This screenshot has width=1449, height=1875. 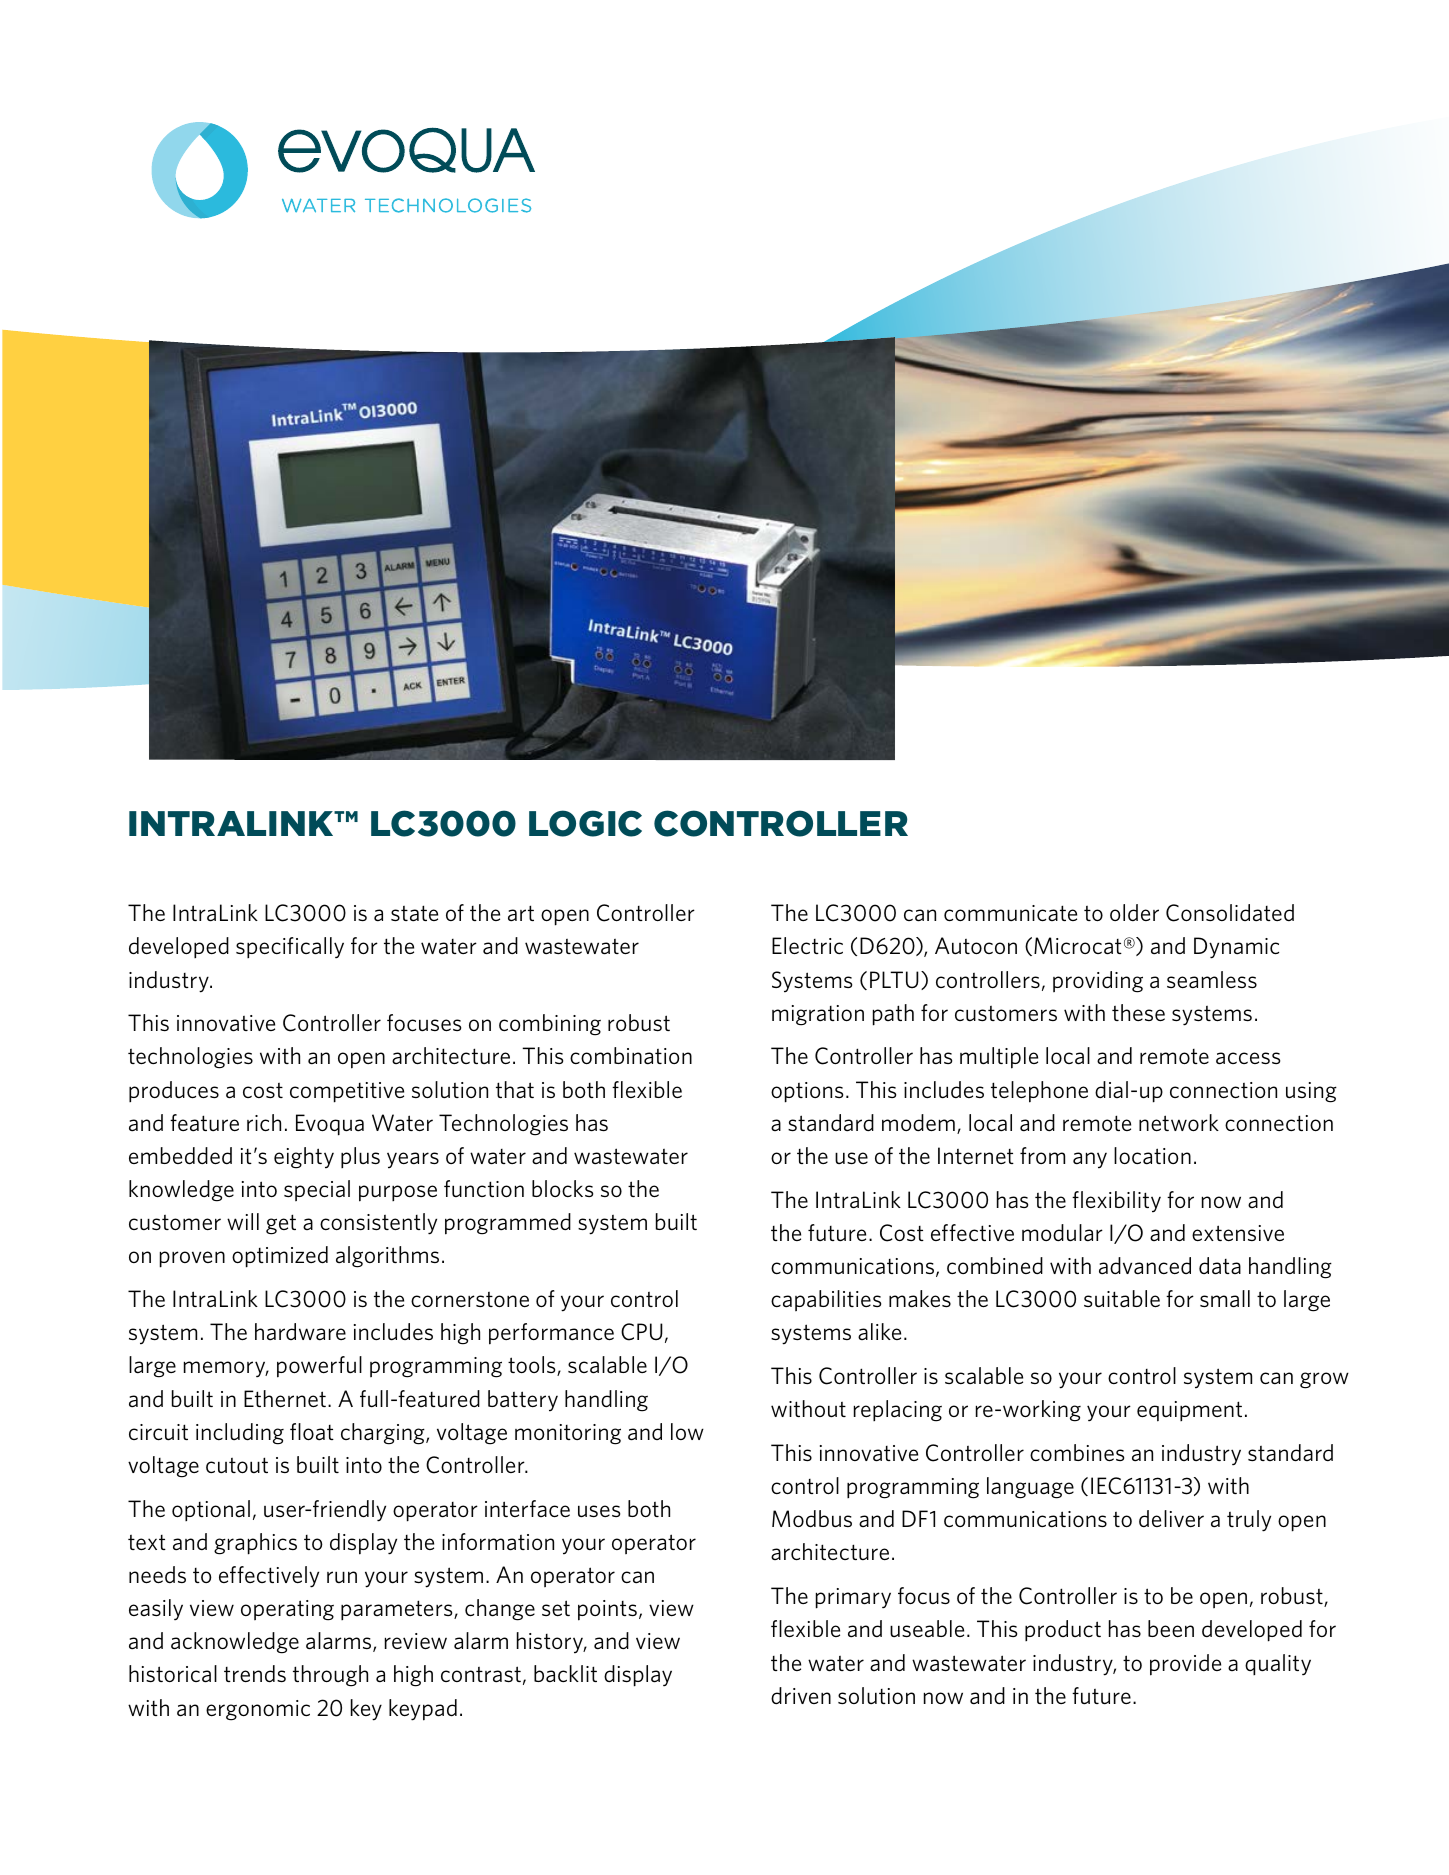 I want to click on low, so click(x=687, y=1431).
